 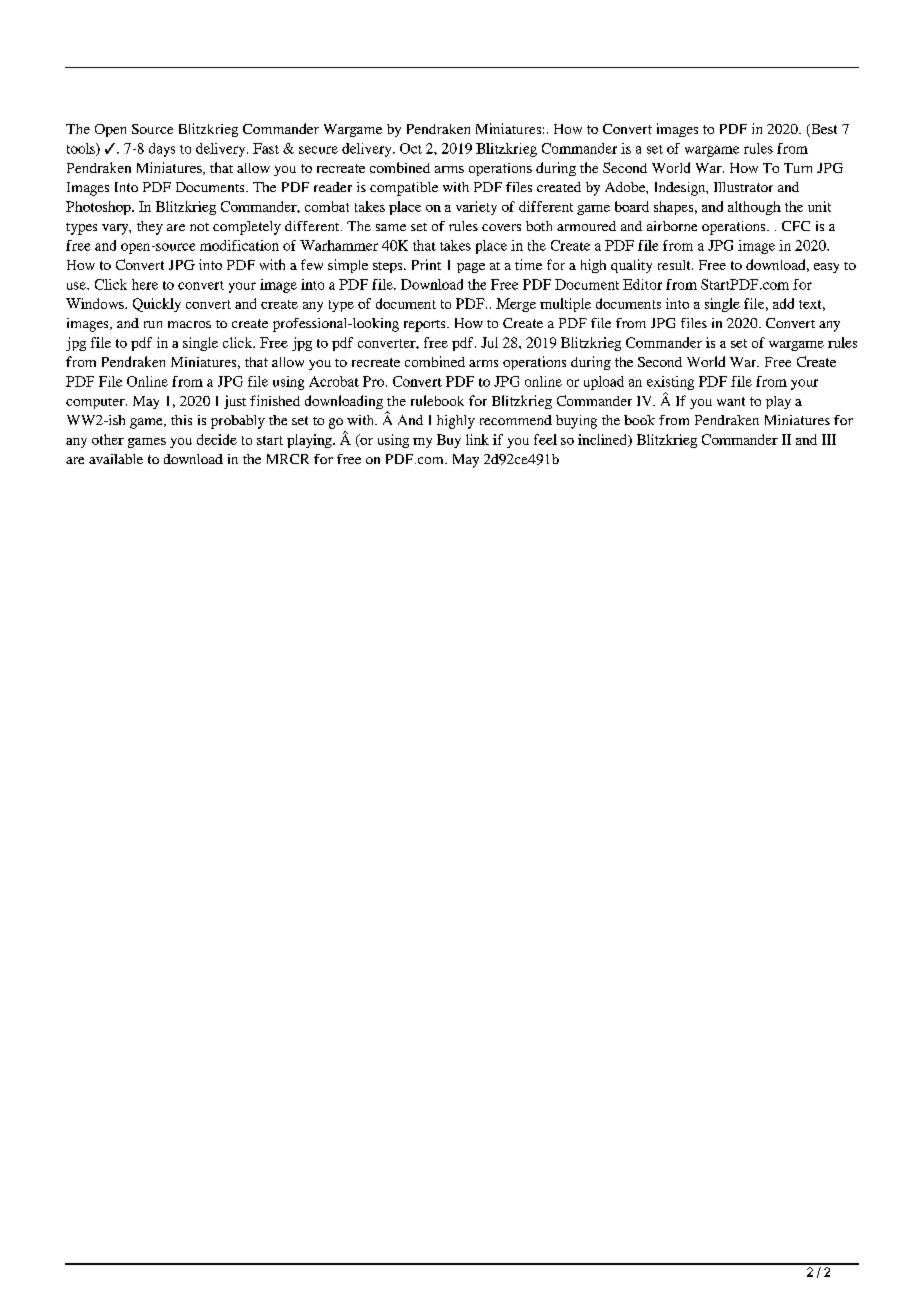 I want to click on III, so click(x=829, y=439).
